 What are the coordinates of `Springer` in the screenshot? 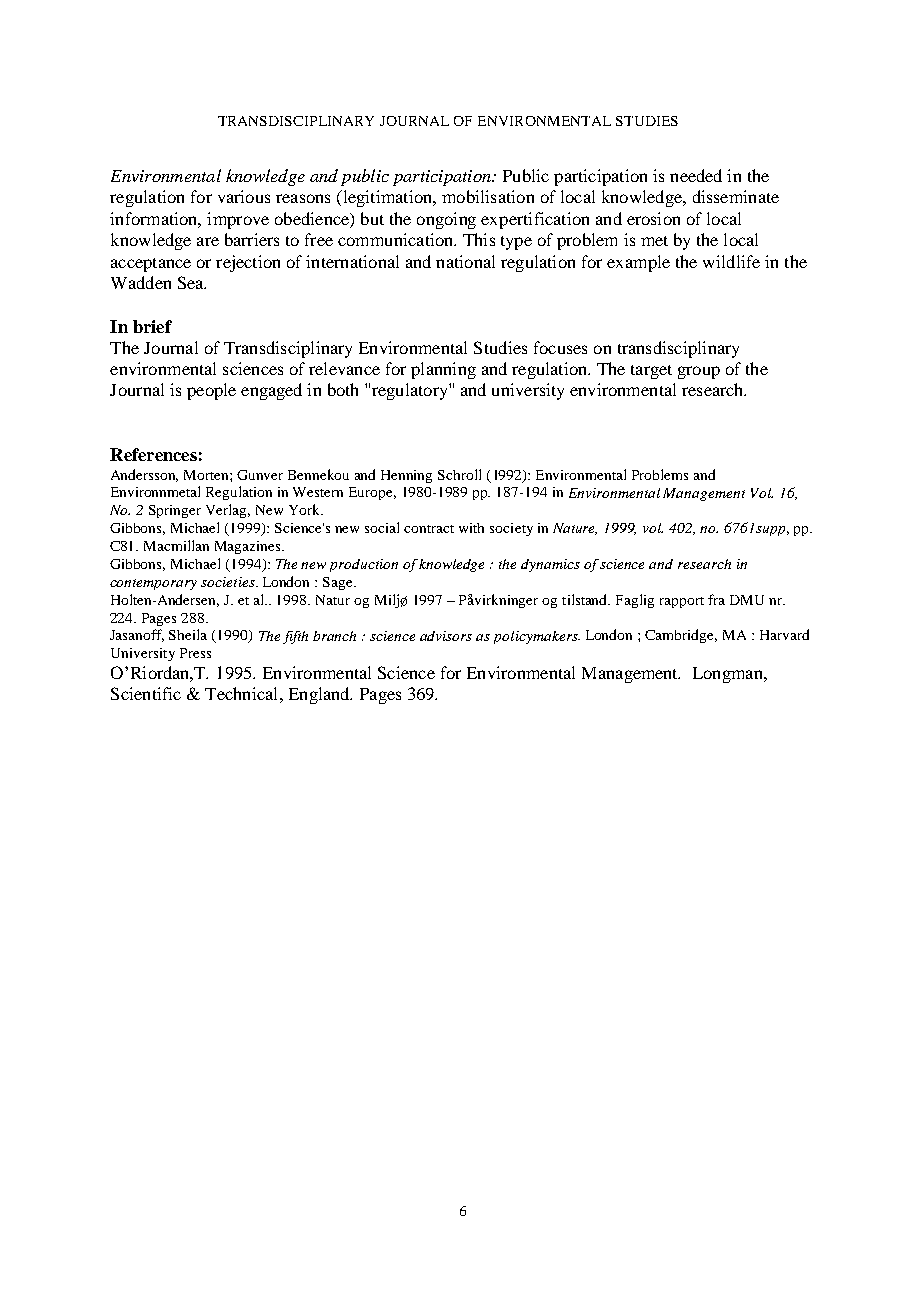 It's located at (175, 511).
